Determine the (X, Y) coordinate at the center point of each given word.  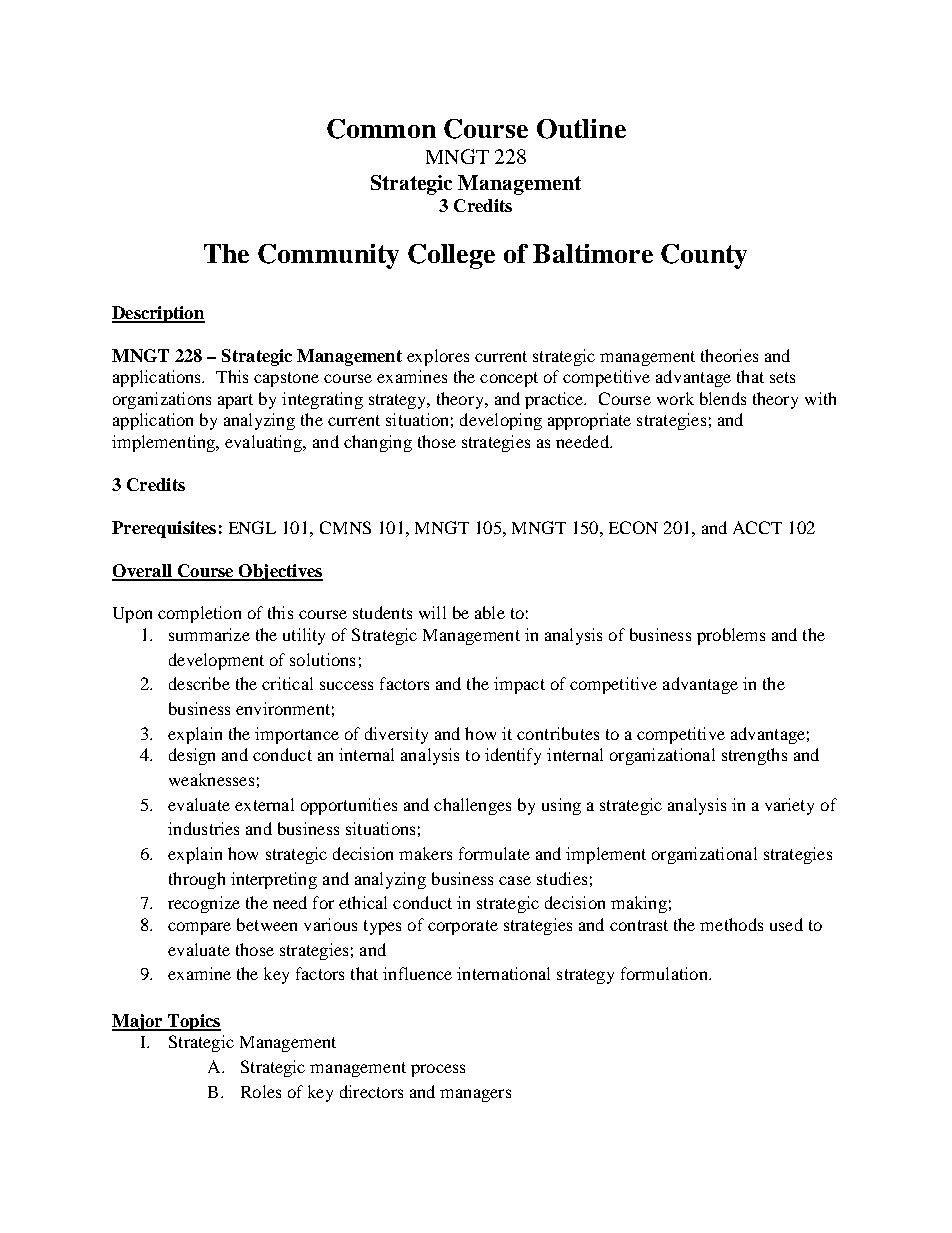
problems (731, 636)
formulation (665, 973)
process (438, 1070)
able (490, 612)
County (704, 256)
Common (381, 129)
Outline (581, 129)
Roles (261, 1091)
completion (199, 614)
